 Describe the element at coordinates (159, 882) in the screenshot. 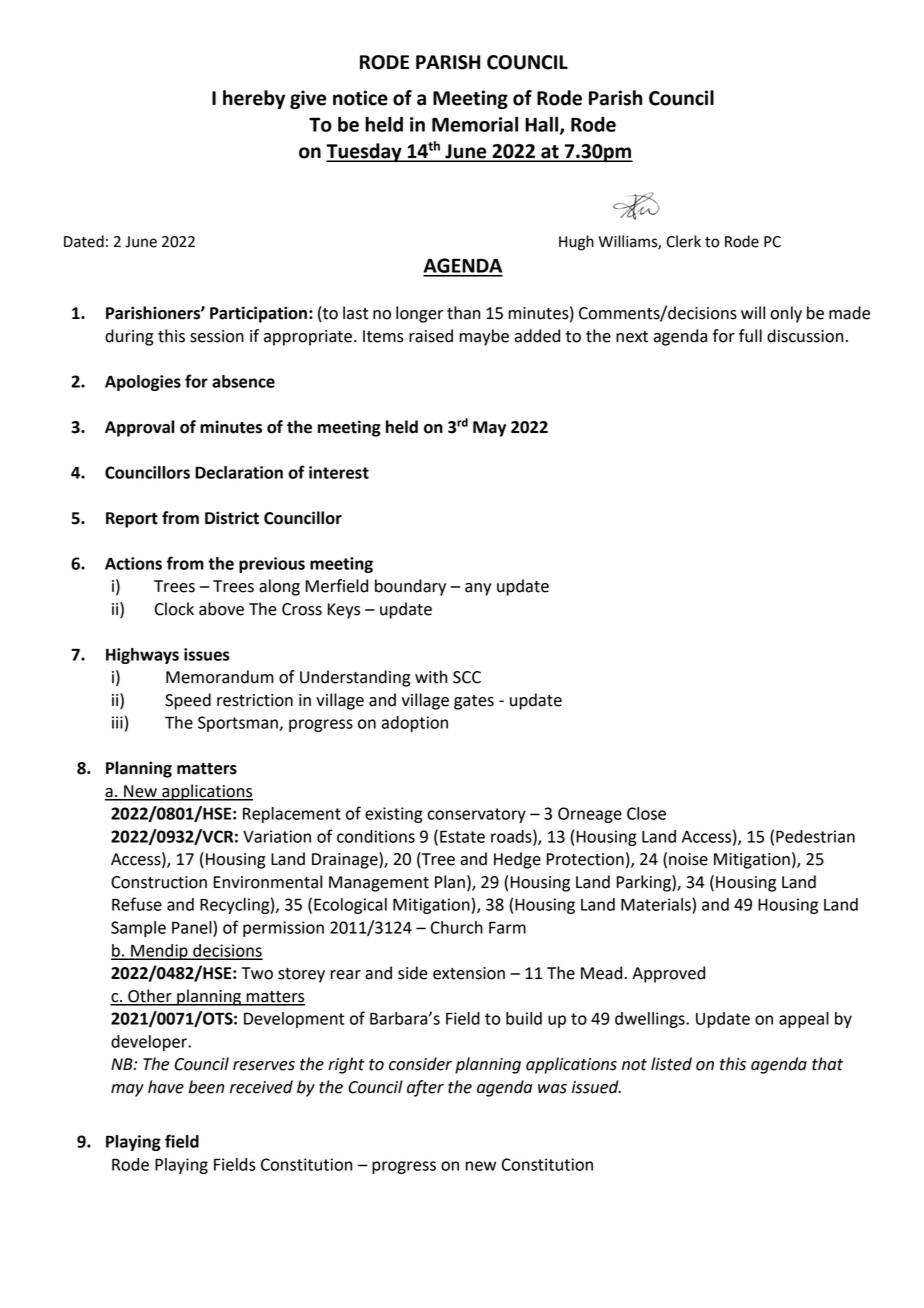

I see `Construction` at that location.
